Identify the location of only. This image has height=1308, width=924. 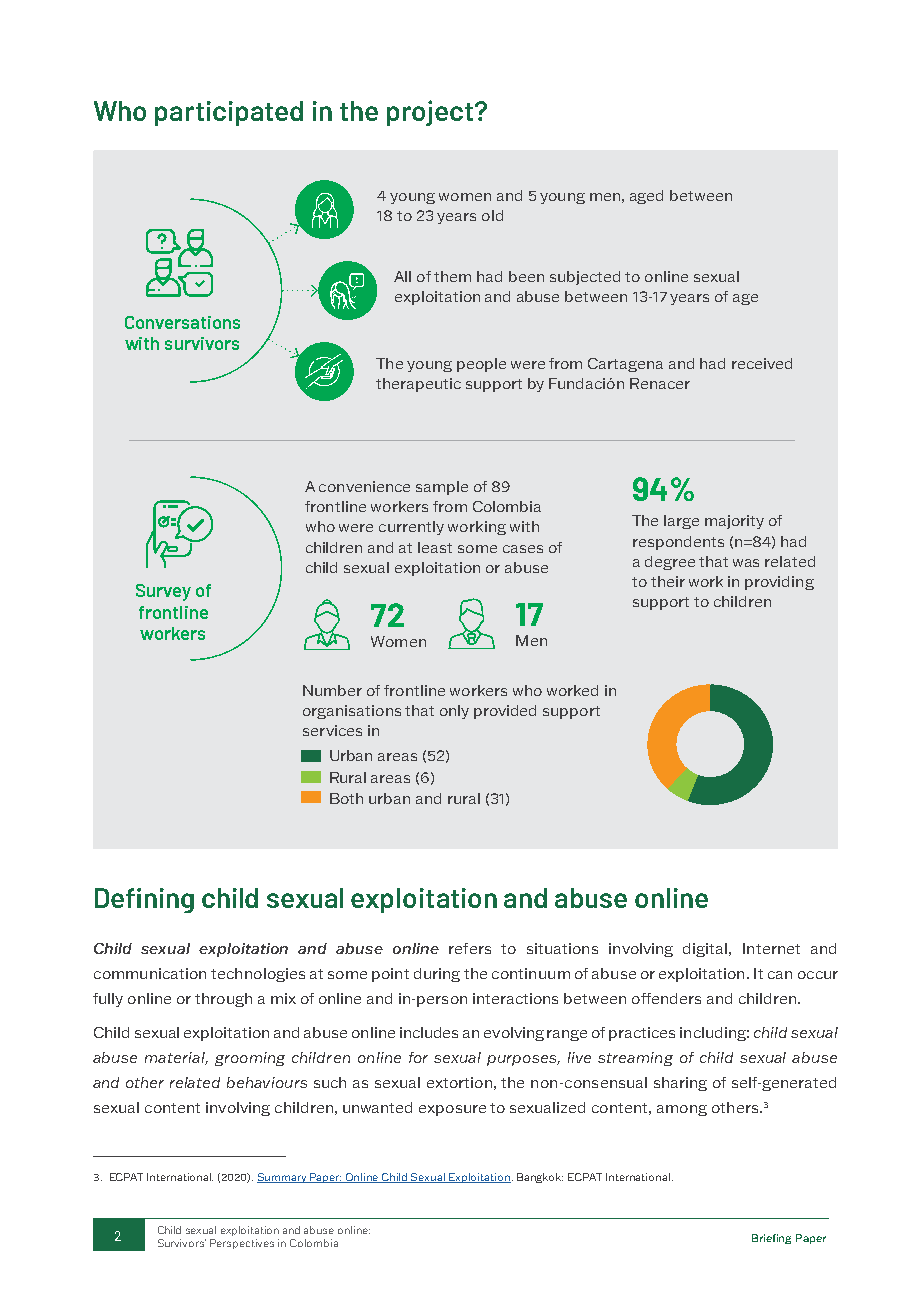
(454, 712).
